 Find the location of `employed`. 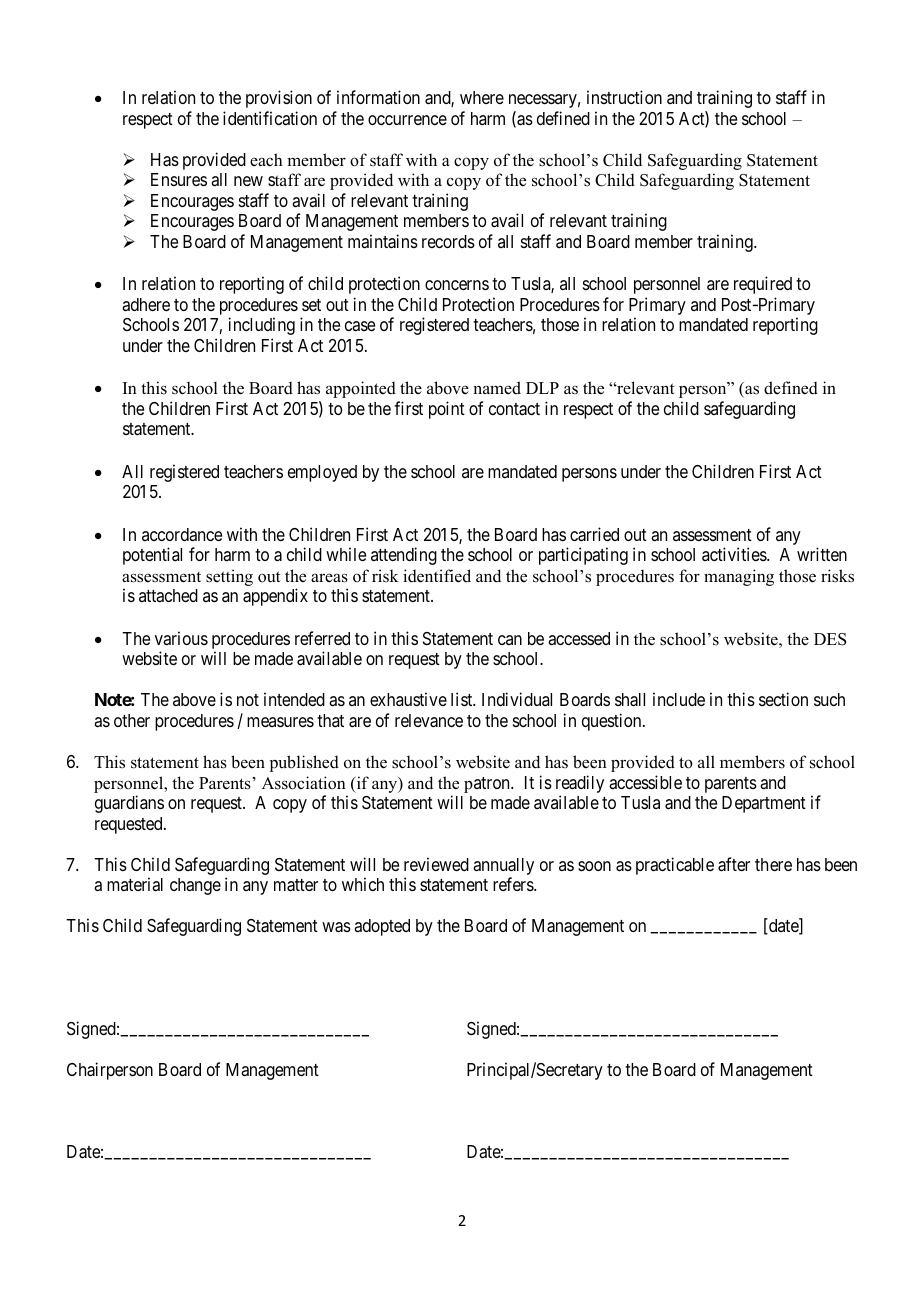

employed is located at coordinates (322, 473).
